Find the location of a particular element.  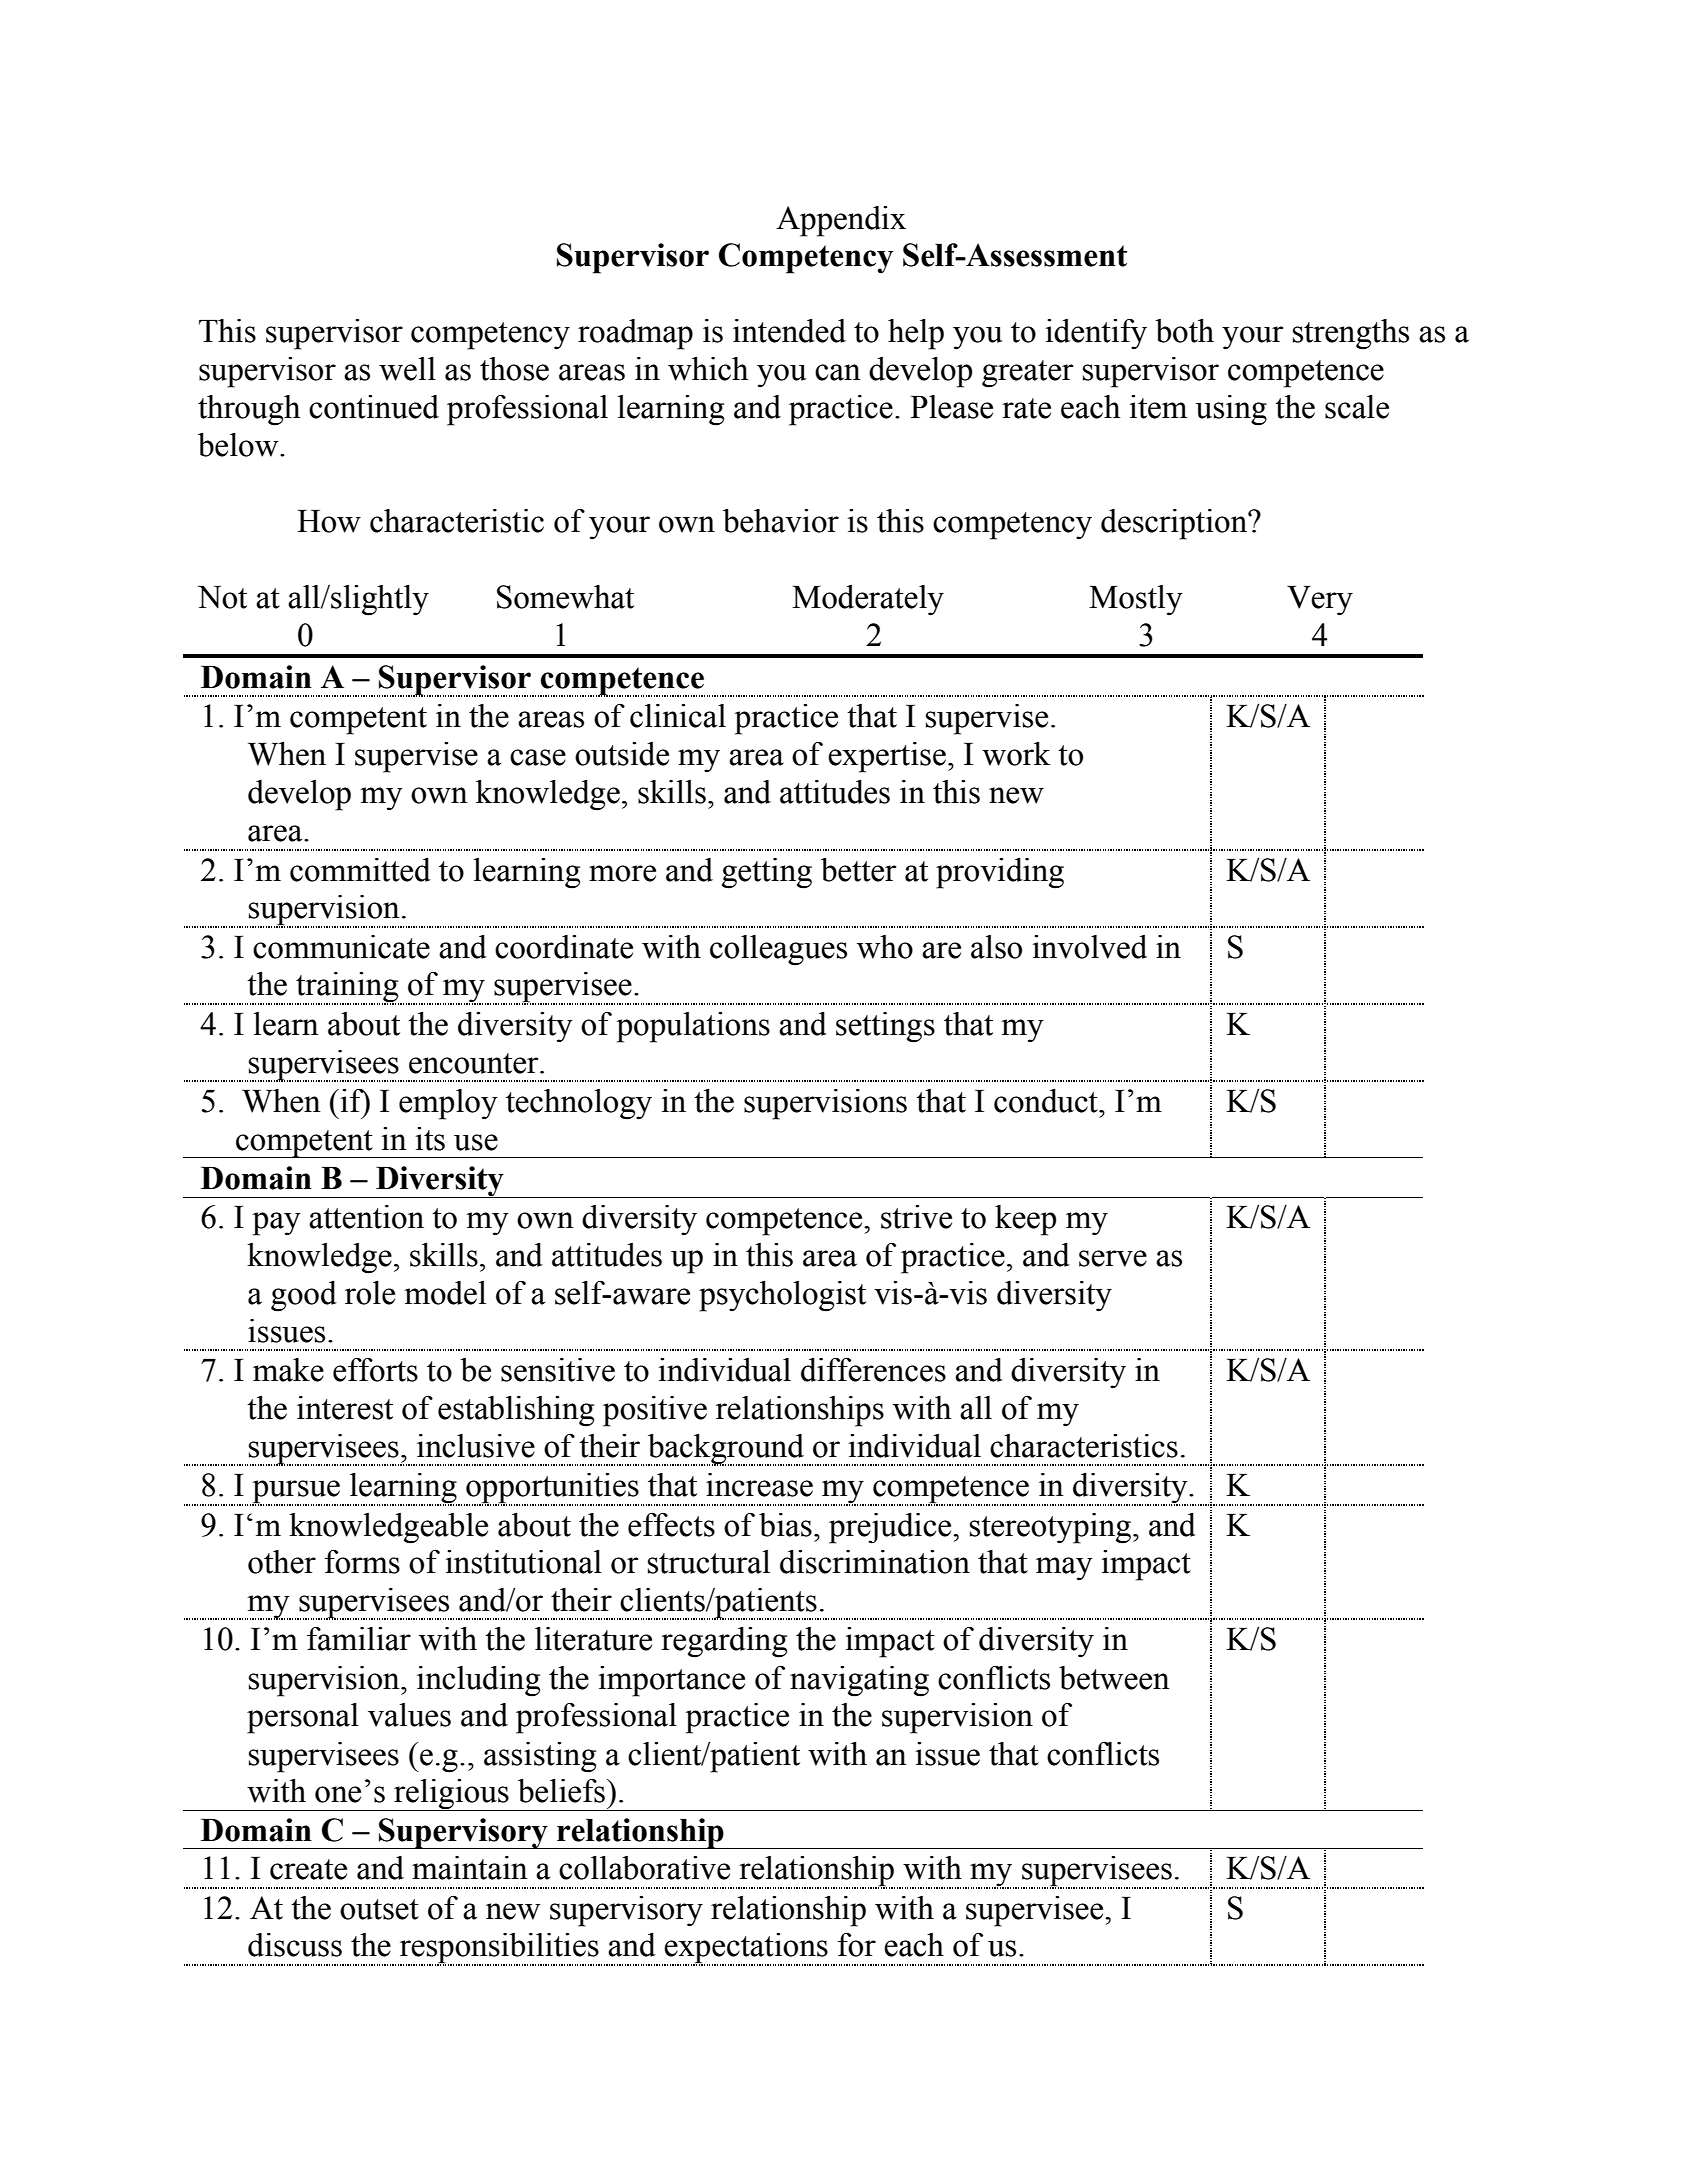

intended is located at coordinates (789, 331).
